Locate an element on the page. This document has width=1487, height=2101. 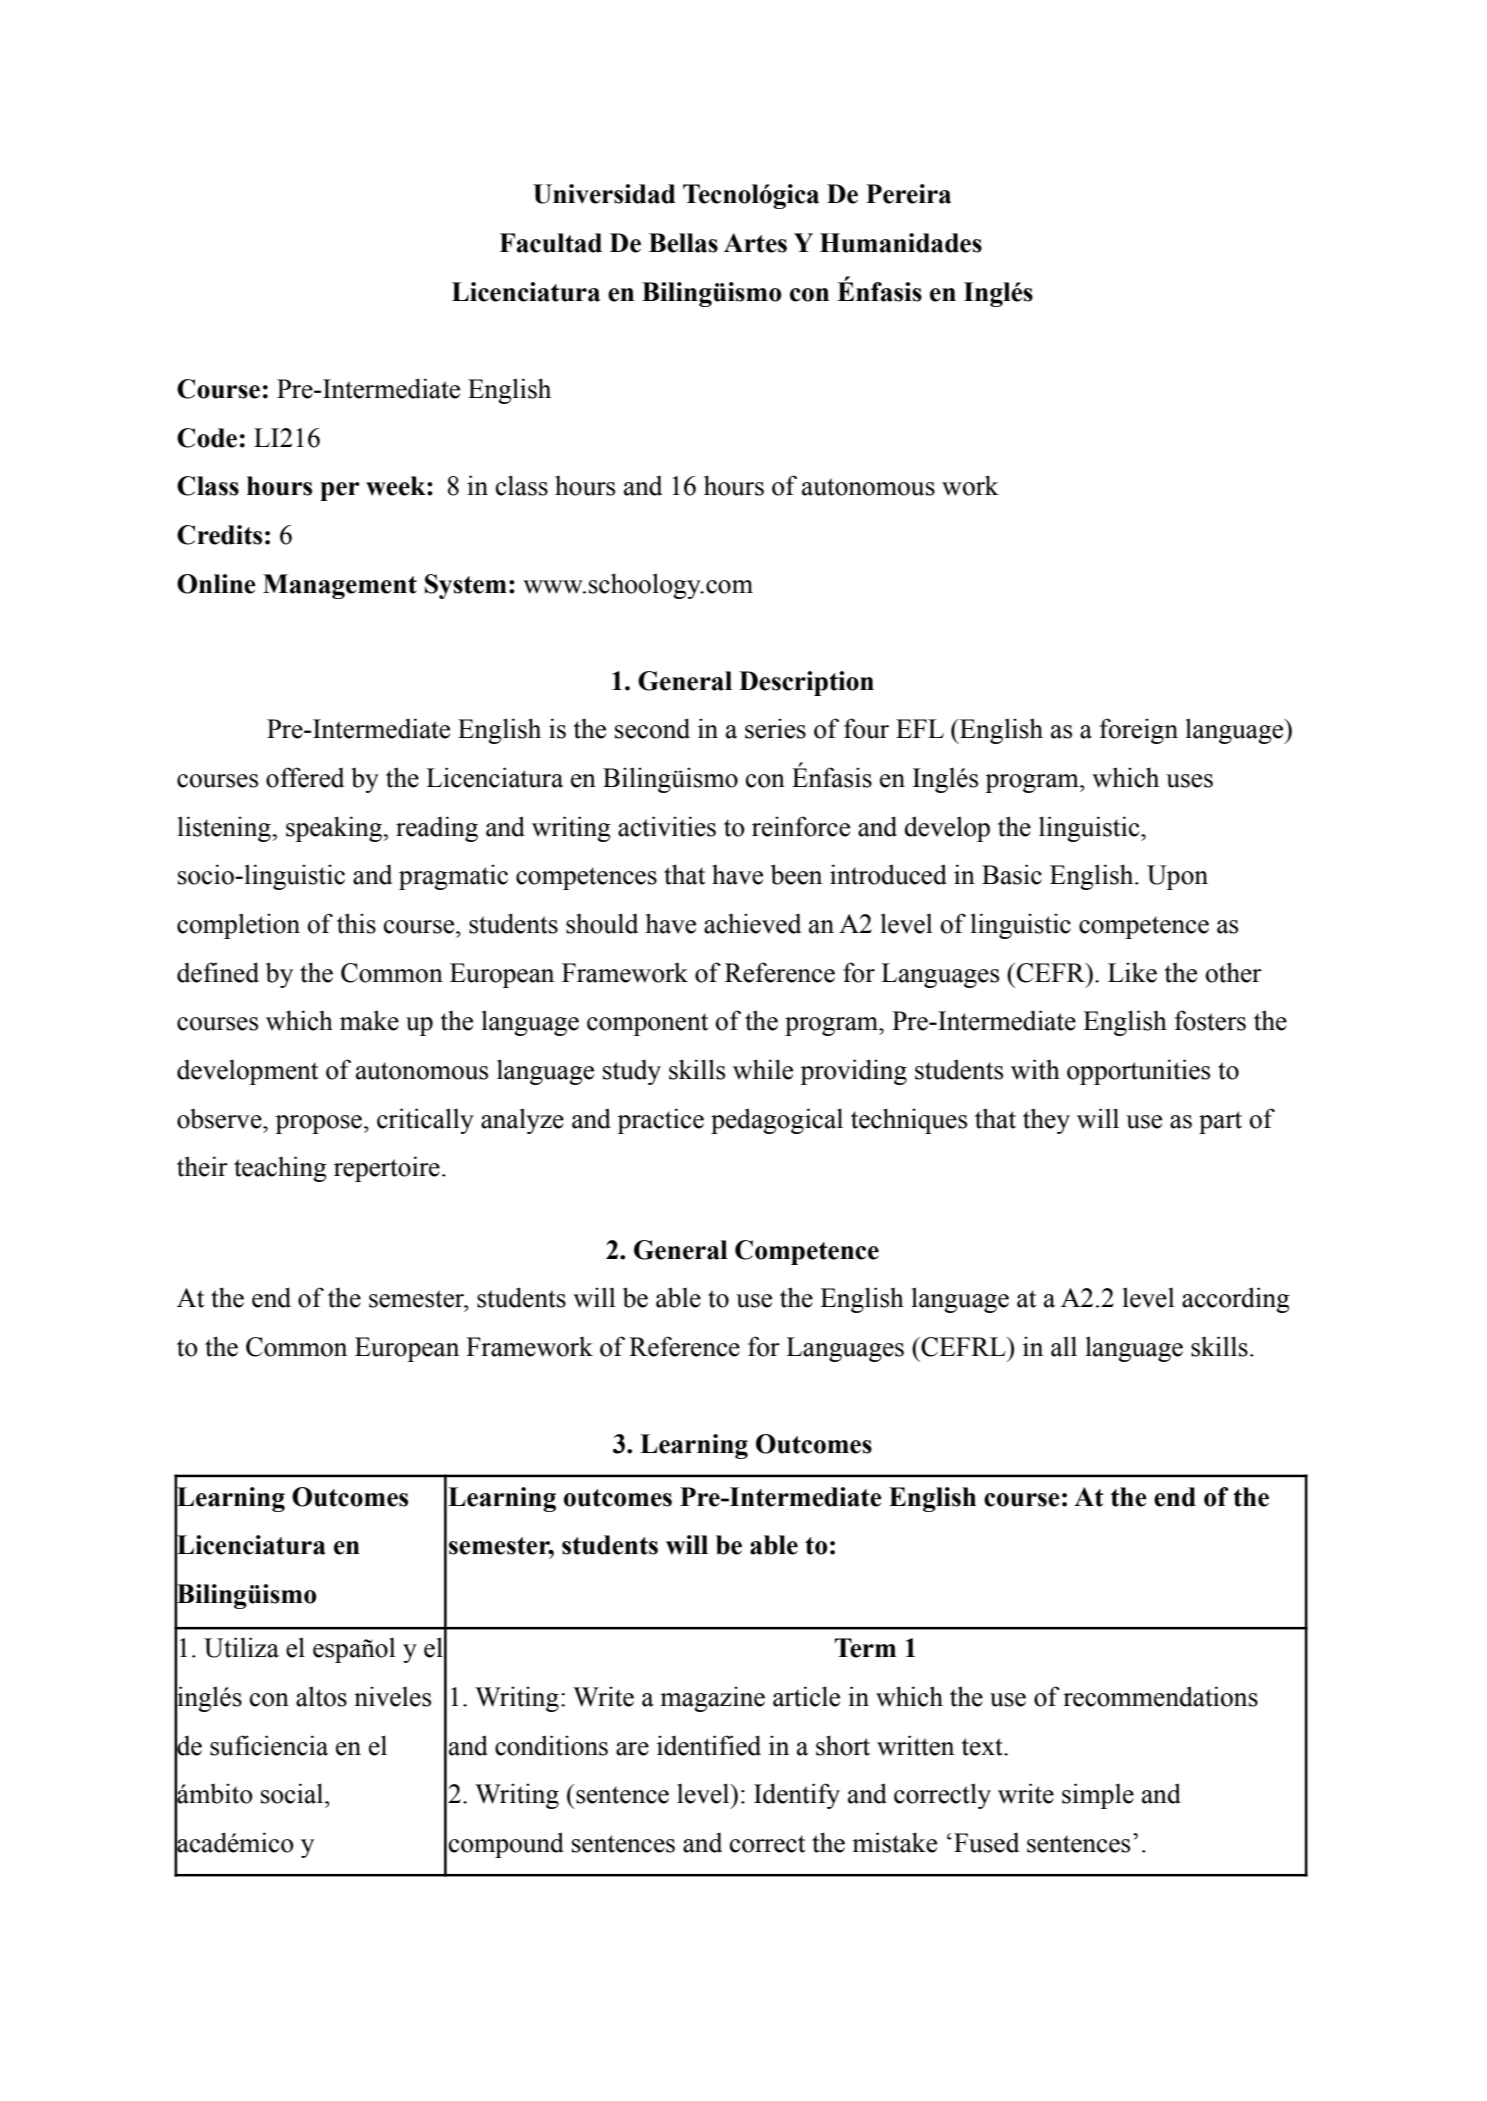
series is located at coordinates (775, 728).
